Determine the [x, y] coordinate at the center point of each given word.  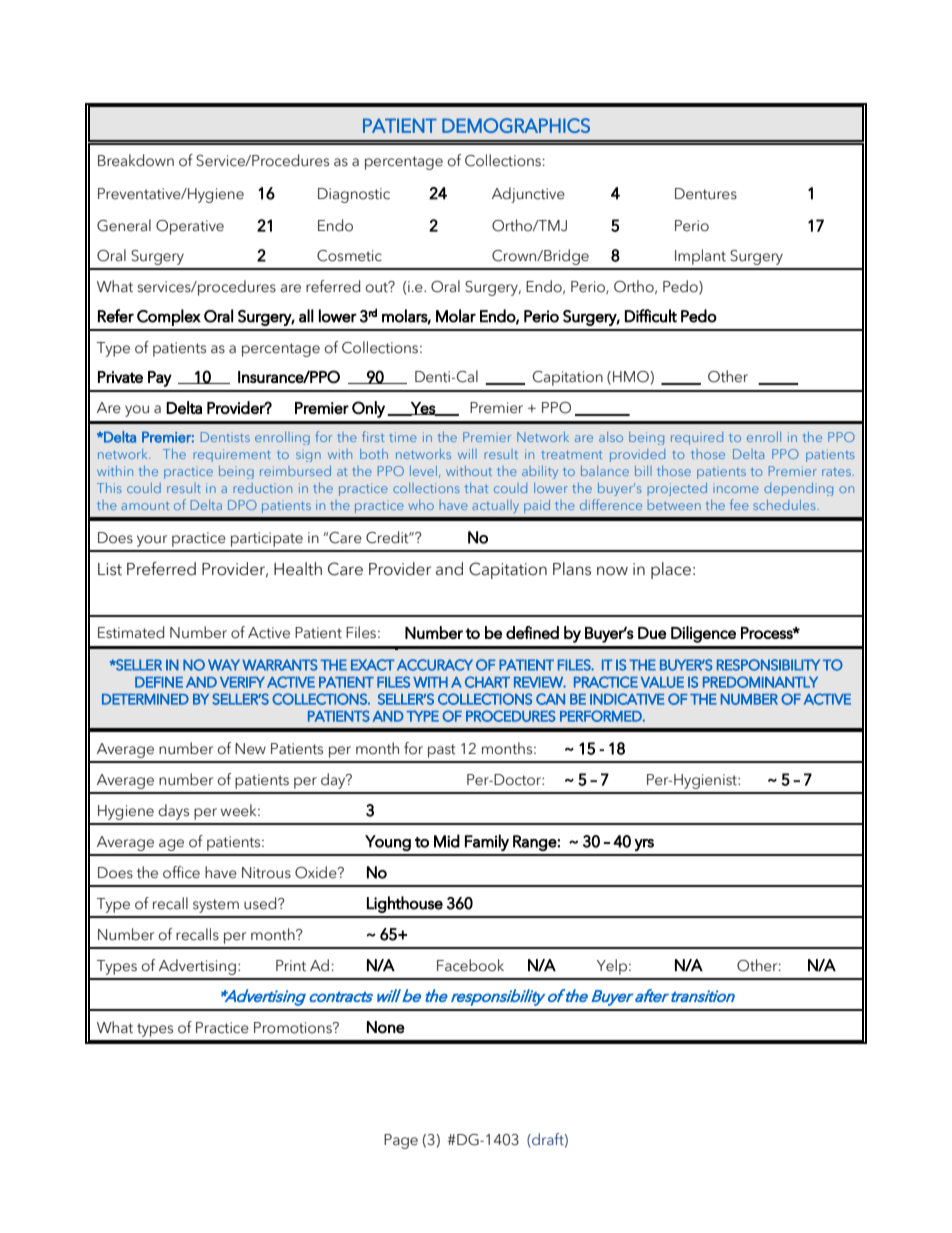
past [442, 751]
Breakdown [136, 160]
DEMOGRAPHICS [516, 125]
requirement [232, 455]
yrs [644, 845]
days [173, 812]
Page [401, 1141]
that [476, 488]
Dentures [706, 194]
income [736, 489]
